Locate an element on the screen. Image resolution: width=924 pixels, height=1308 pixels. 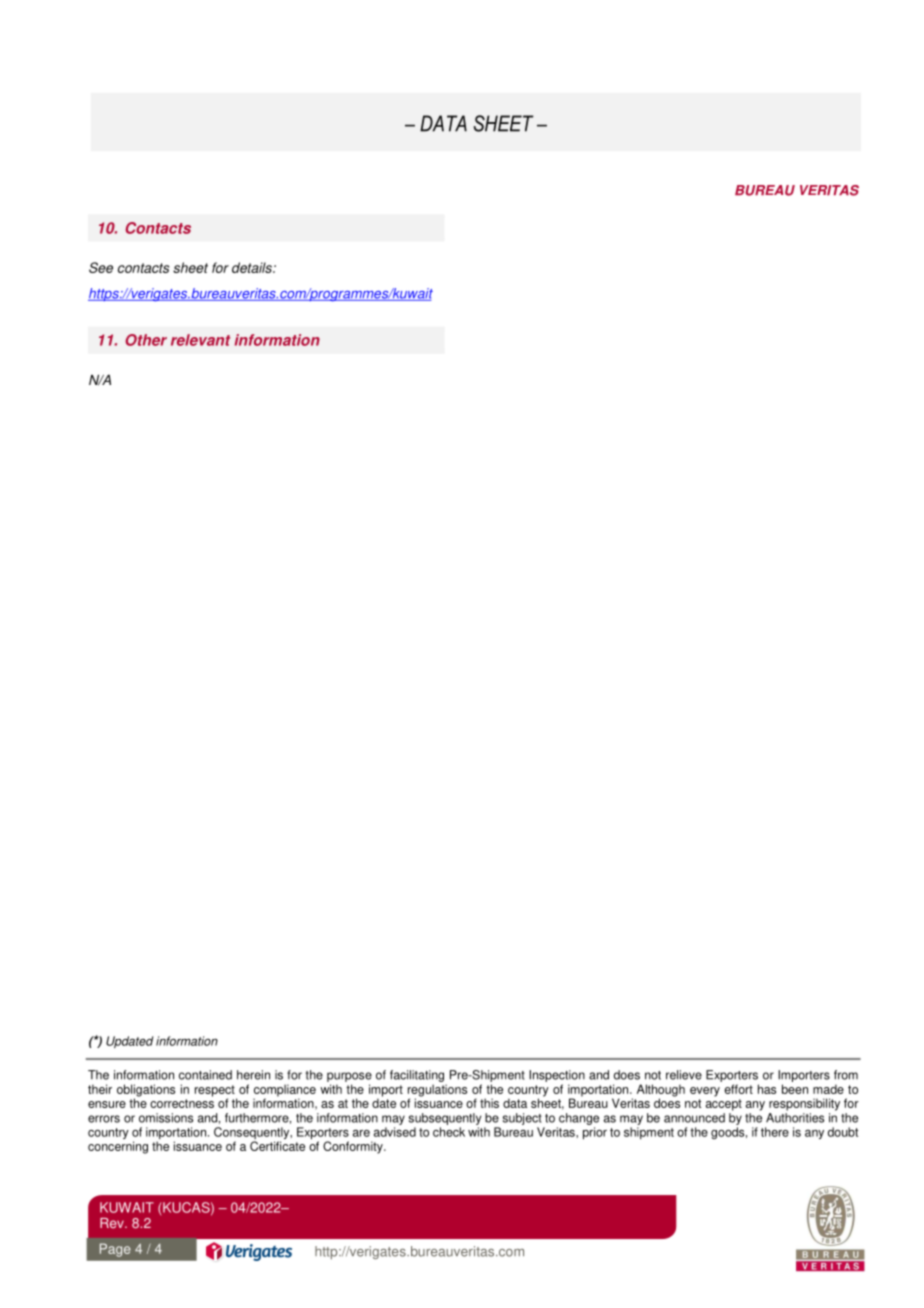
there is located at coordinates (775, 1132).
